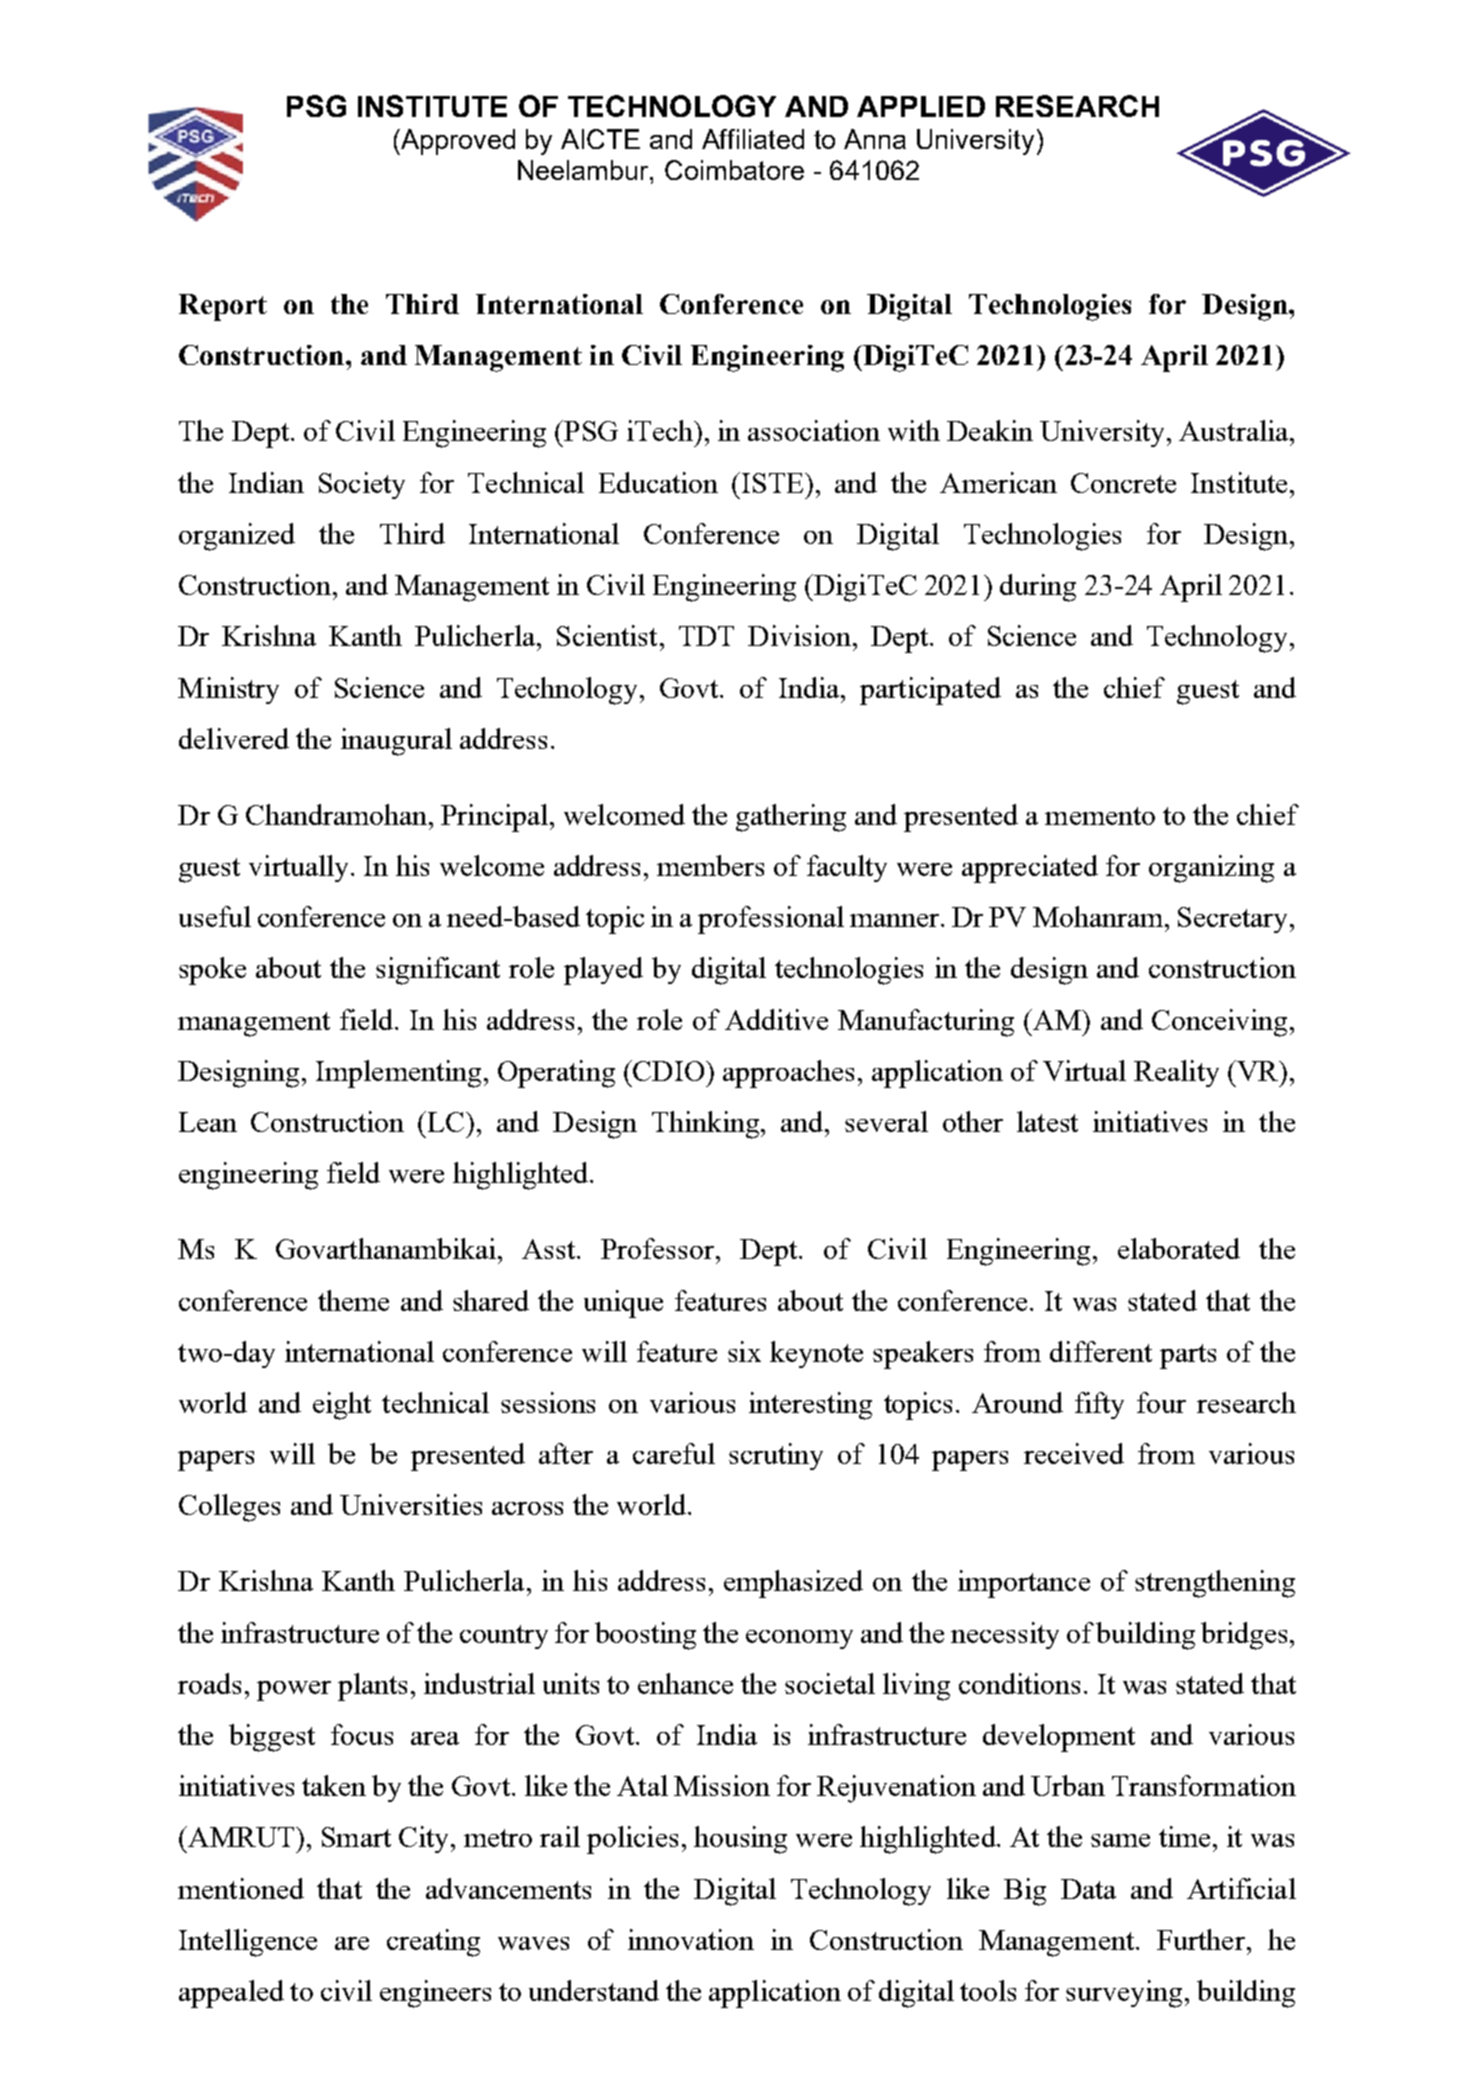 This screenshot has width=1474, height=2083. What do you see at coordinates (1088, 1889) in the screenshot?
I see `Data` at bounding box center [1088, 1889].
